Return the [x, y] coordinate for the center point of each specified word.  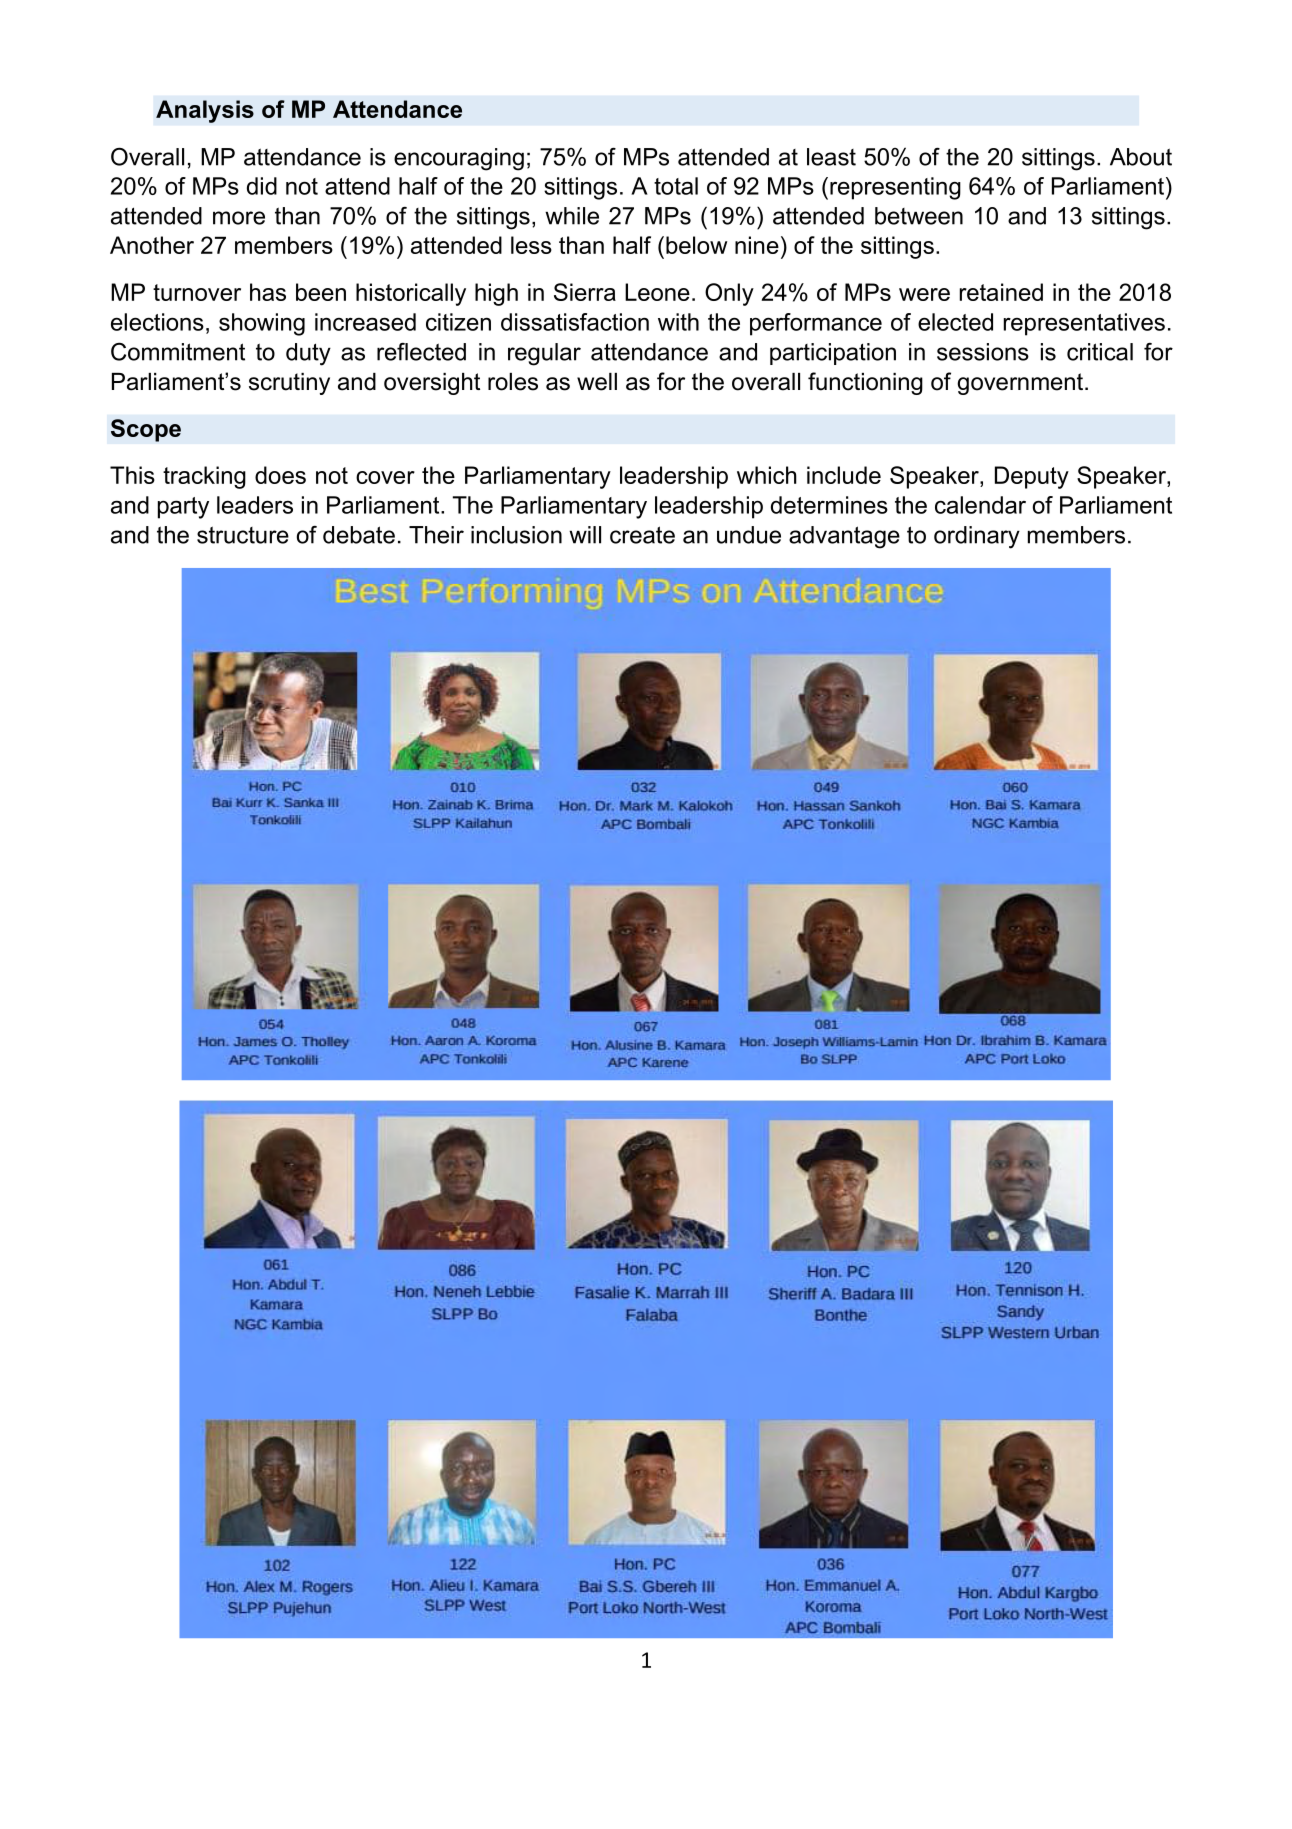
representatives [1084, 324]
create [642, 535]
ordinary [977, 537]
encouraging [459, 159]
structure [243, 535]
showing [262, 324]
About [1141, 157]
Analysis [205, 111]
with [678, 322]
